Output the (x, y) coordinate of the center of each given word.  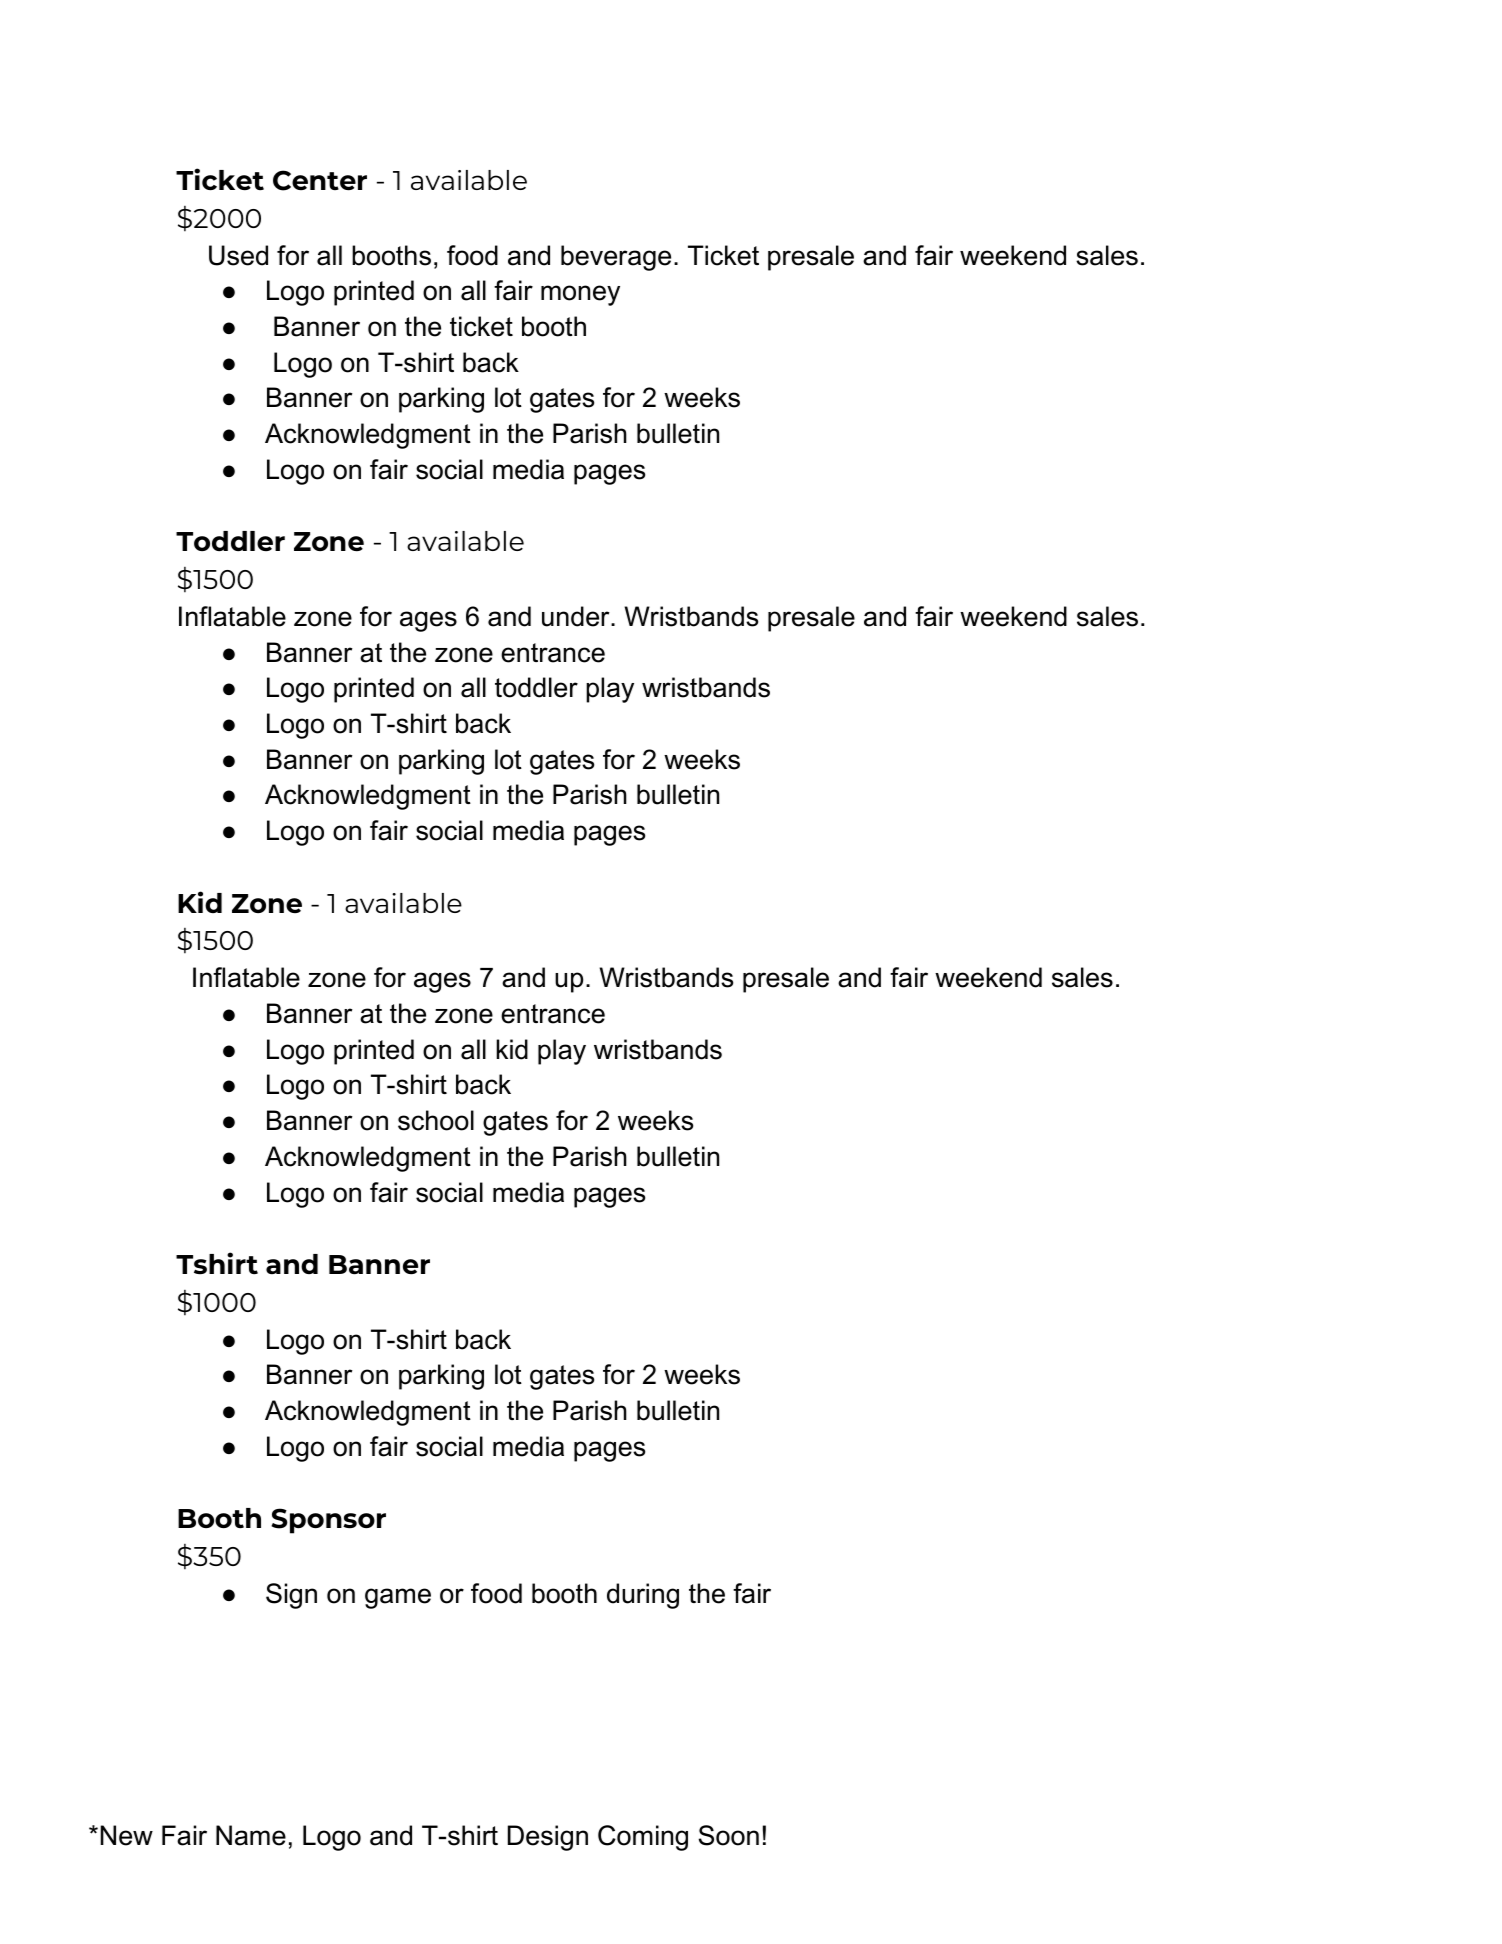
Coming (643, 1838)
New (127, 1835)
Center (320, 180)
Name (251, 1835)
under (577, 616)
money (580, 295)
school (436, 1120)
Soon (729, 1835)
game (398, 1598)
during (643, 1596)
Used (238, 255)
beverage (616, 258)
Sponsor (328, 1521)
